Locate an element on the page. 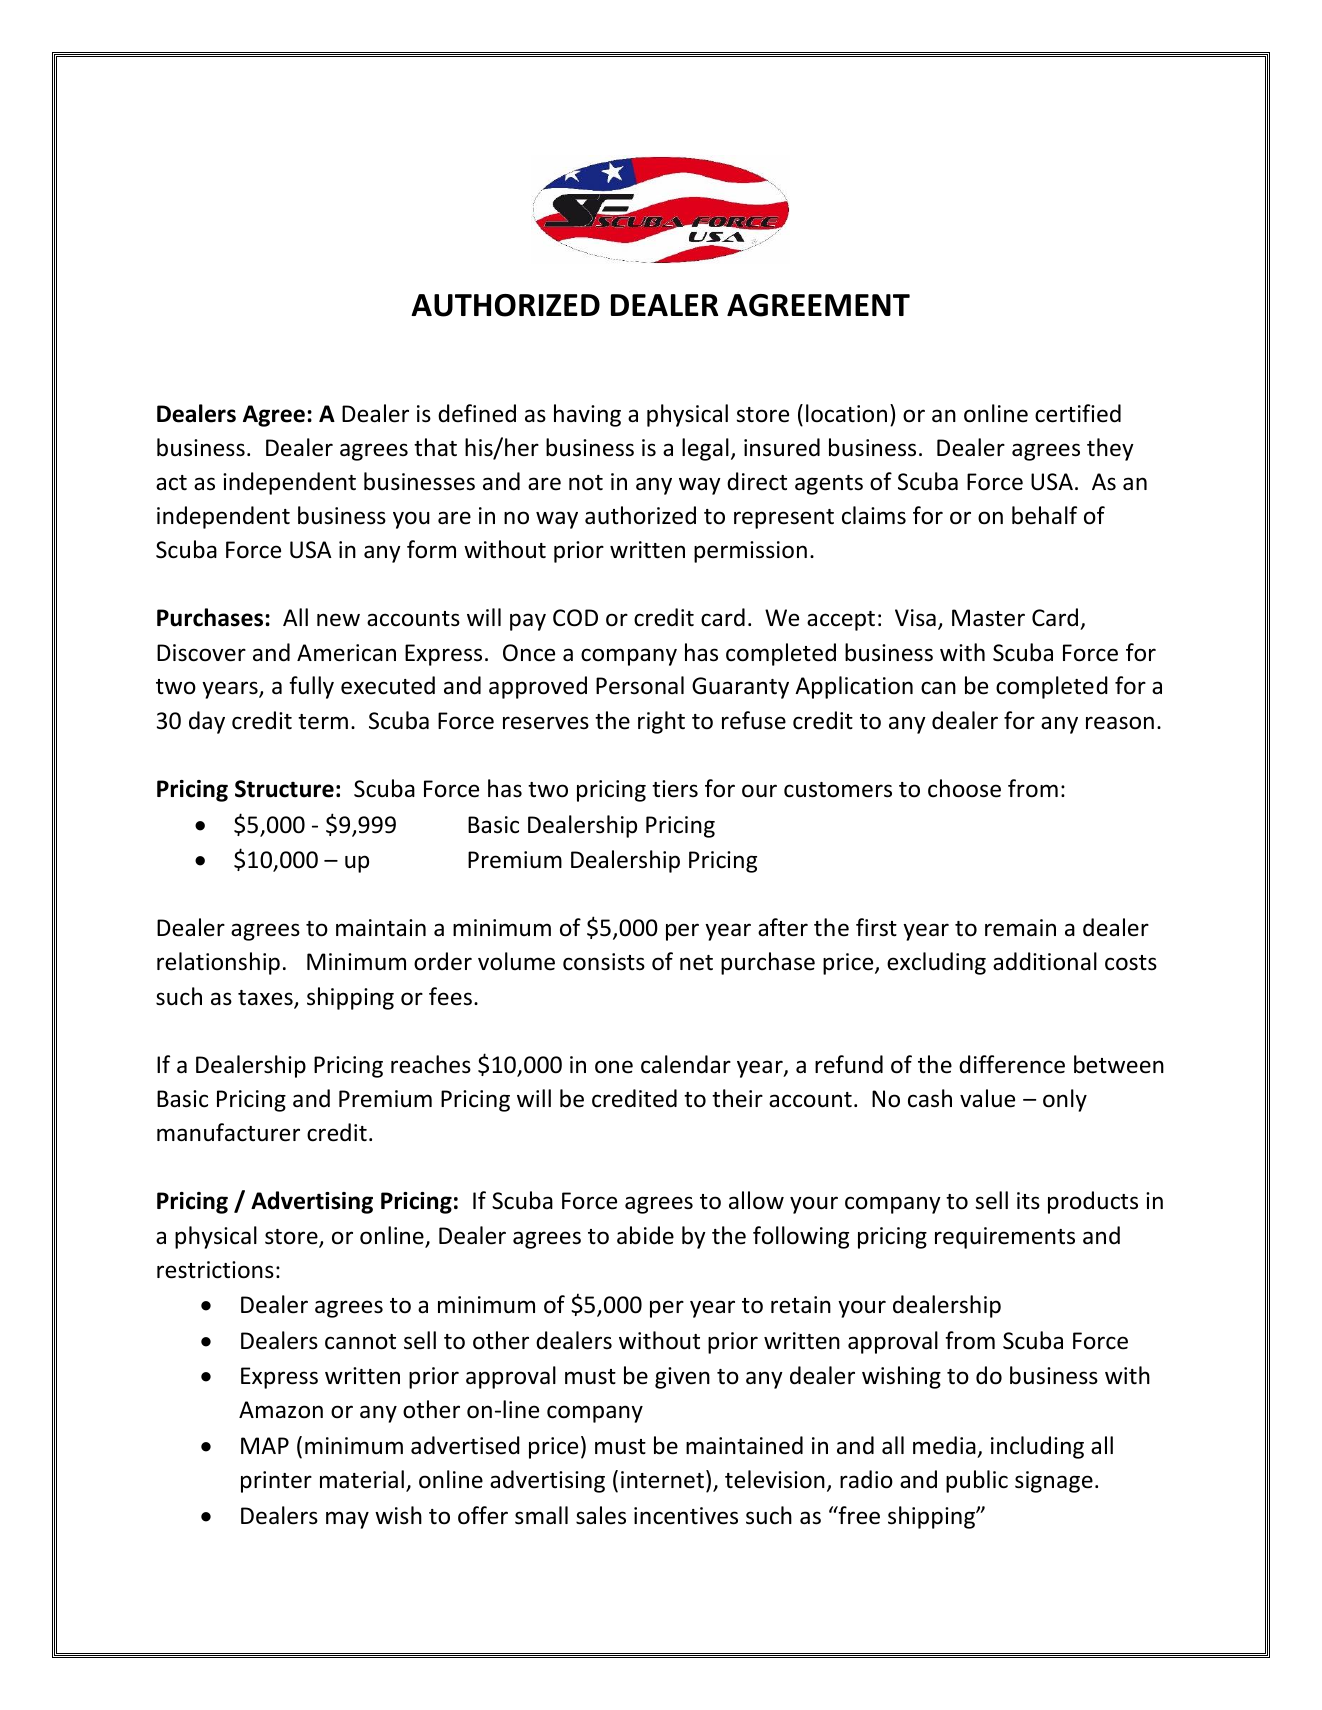 The image size is (1322, 1710). certified is located at coordinates (1078, 413).
